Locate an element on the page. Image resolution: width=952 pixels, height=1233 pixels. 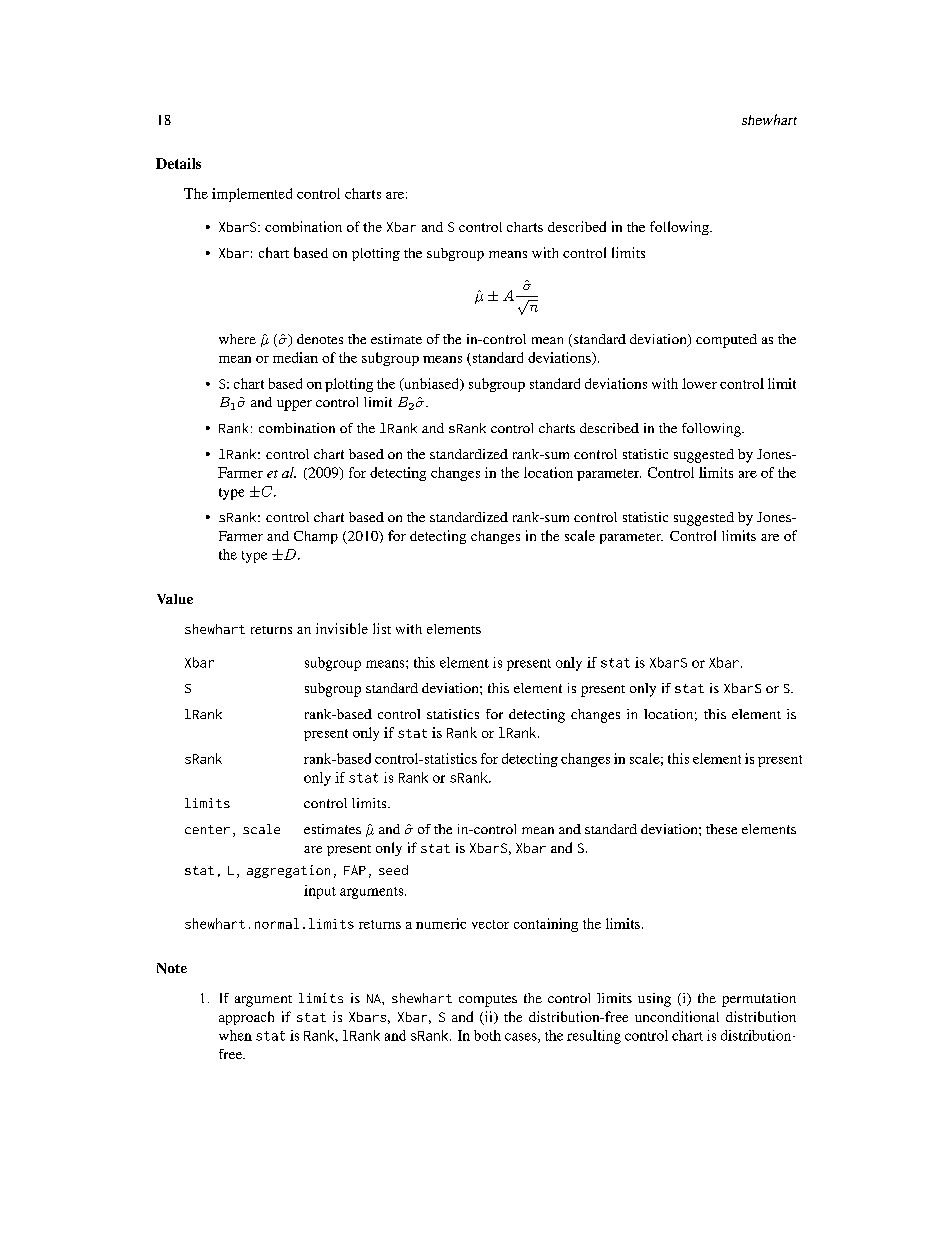
unbiased is located at coordinates (432, 384).
